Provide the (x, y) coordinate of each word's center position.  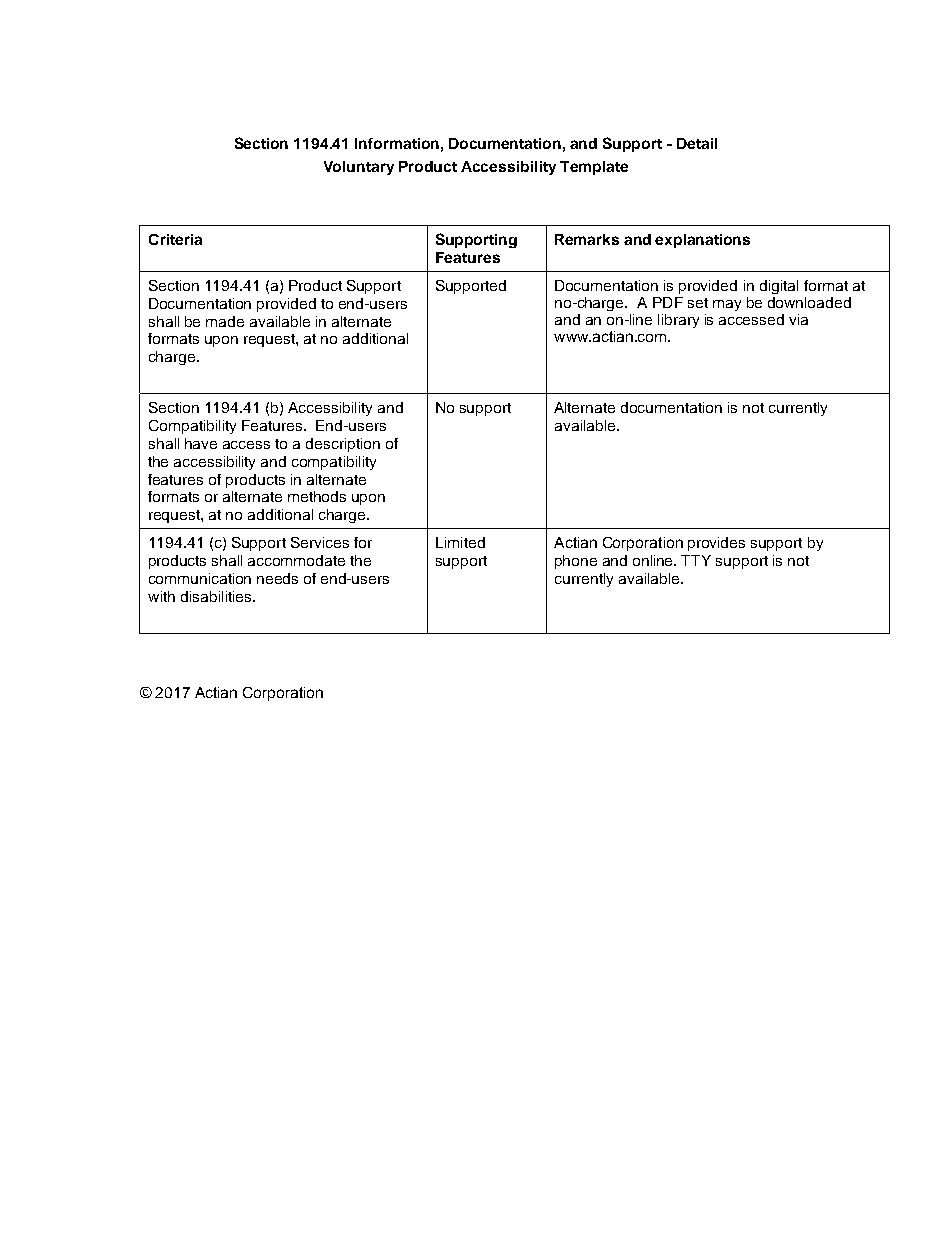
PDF (668, 302)
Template (594, 168)
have (201, 443)
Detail (697, 143)
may (727, 305)
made (225, 321)
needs (277, 578)
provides (716, 544)
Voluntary (359, 168)
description (343, 445)
